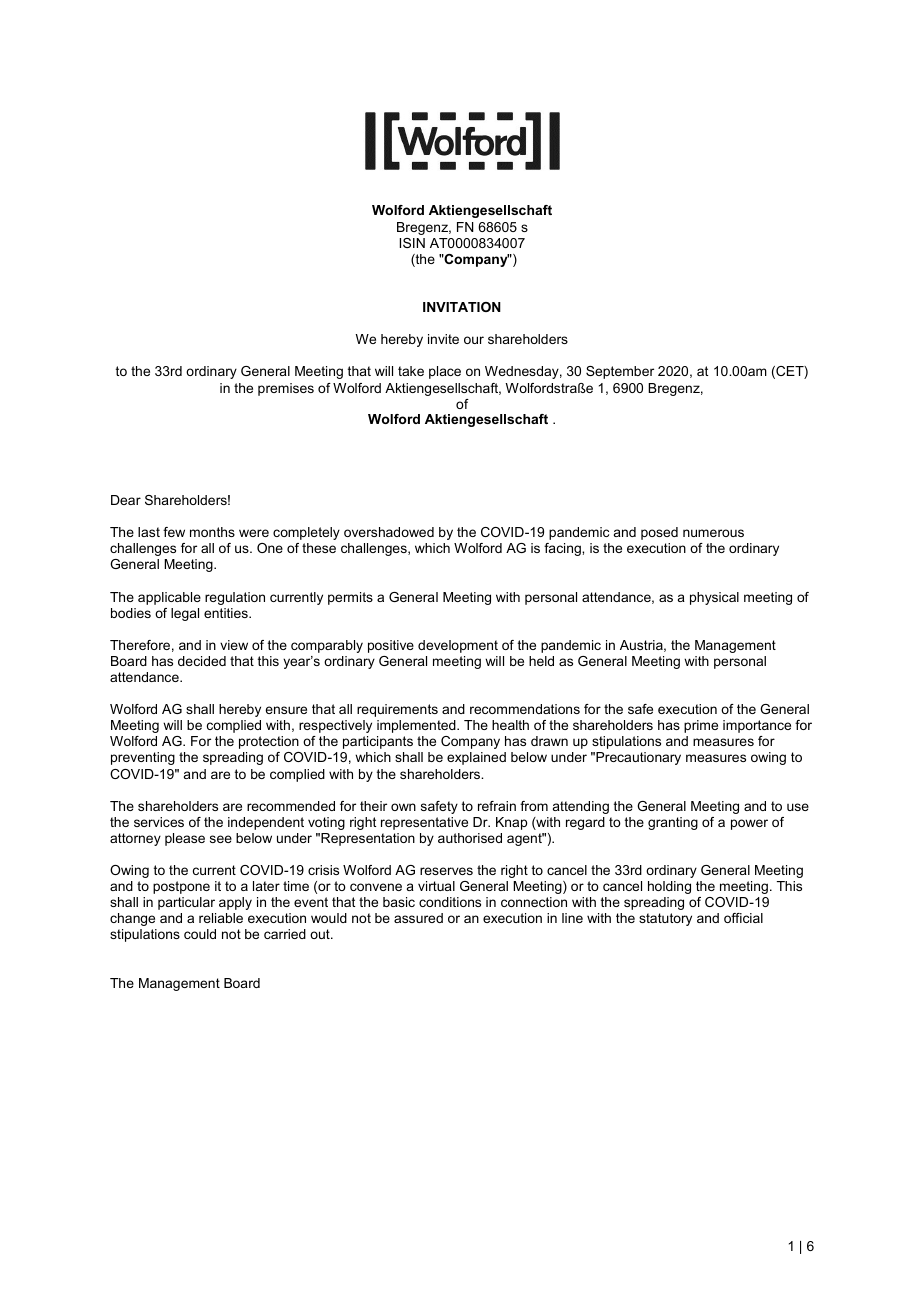 This screenshot has width=924, height=1308. I want to click on INVITATION, so click(462, 307).
